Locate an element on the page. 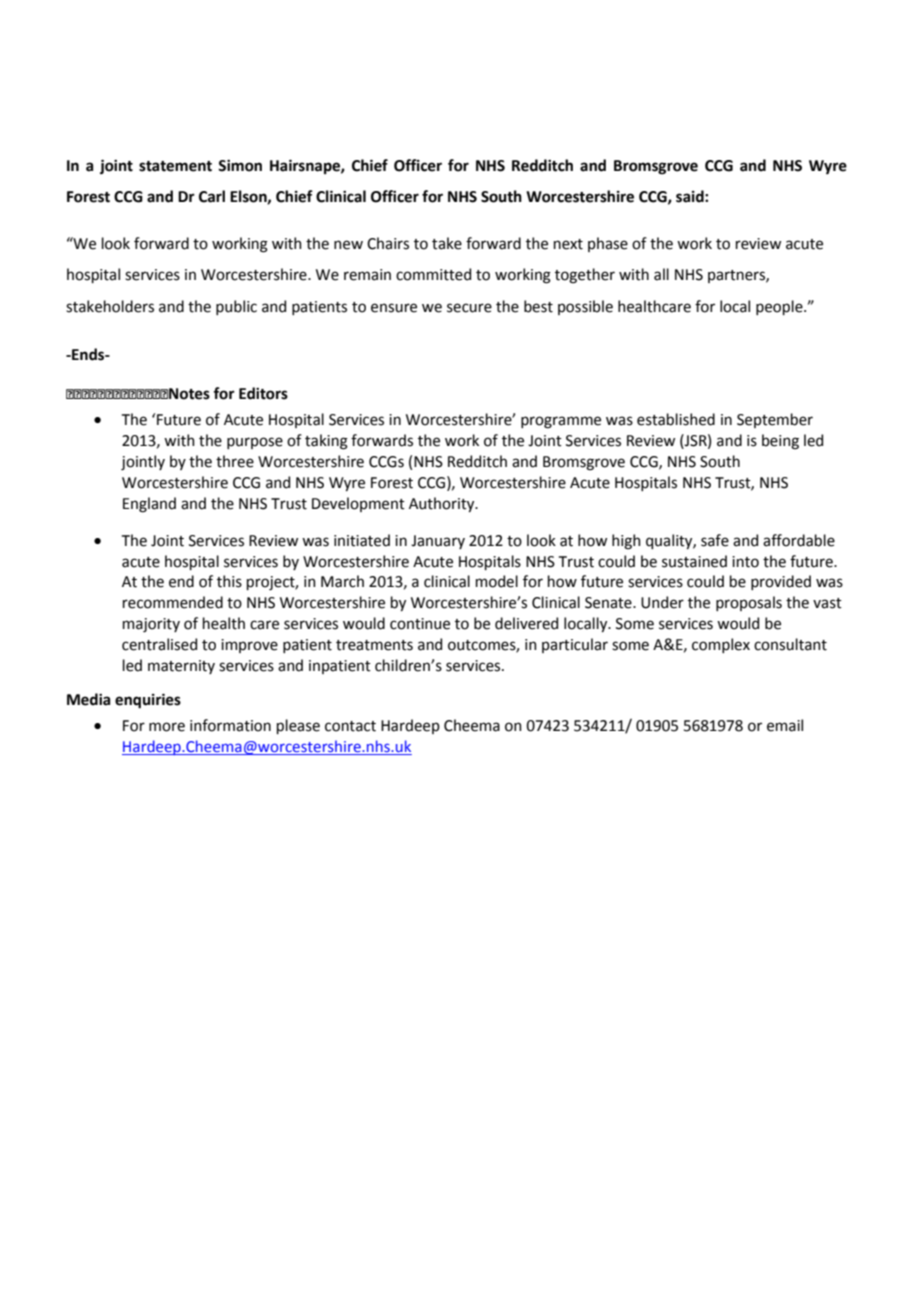  Chairs is located at coordinates (388, 243).
